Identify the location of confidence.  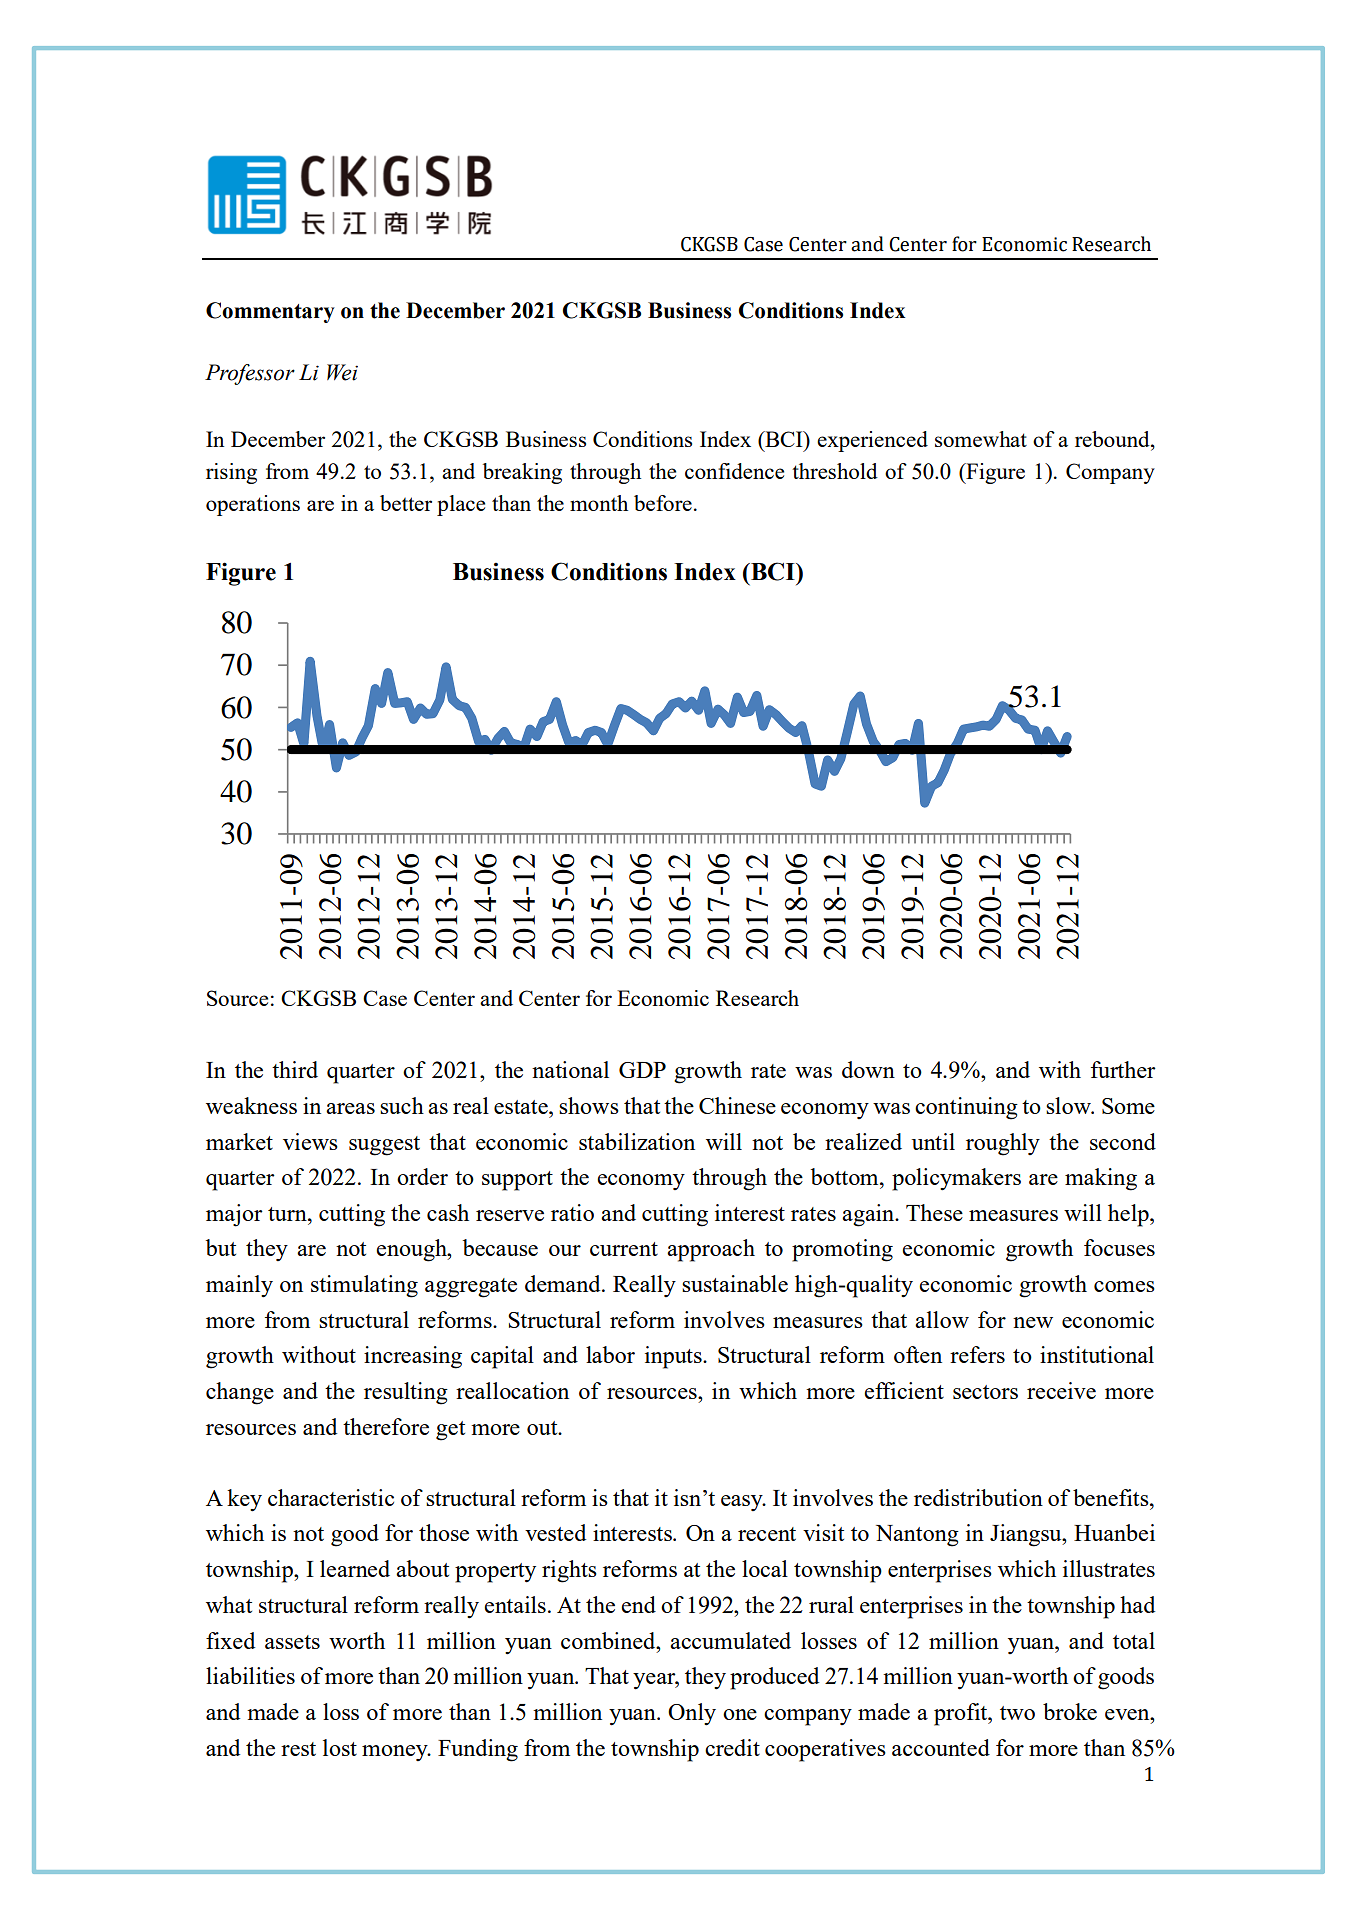
(734, 471).
